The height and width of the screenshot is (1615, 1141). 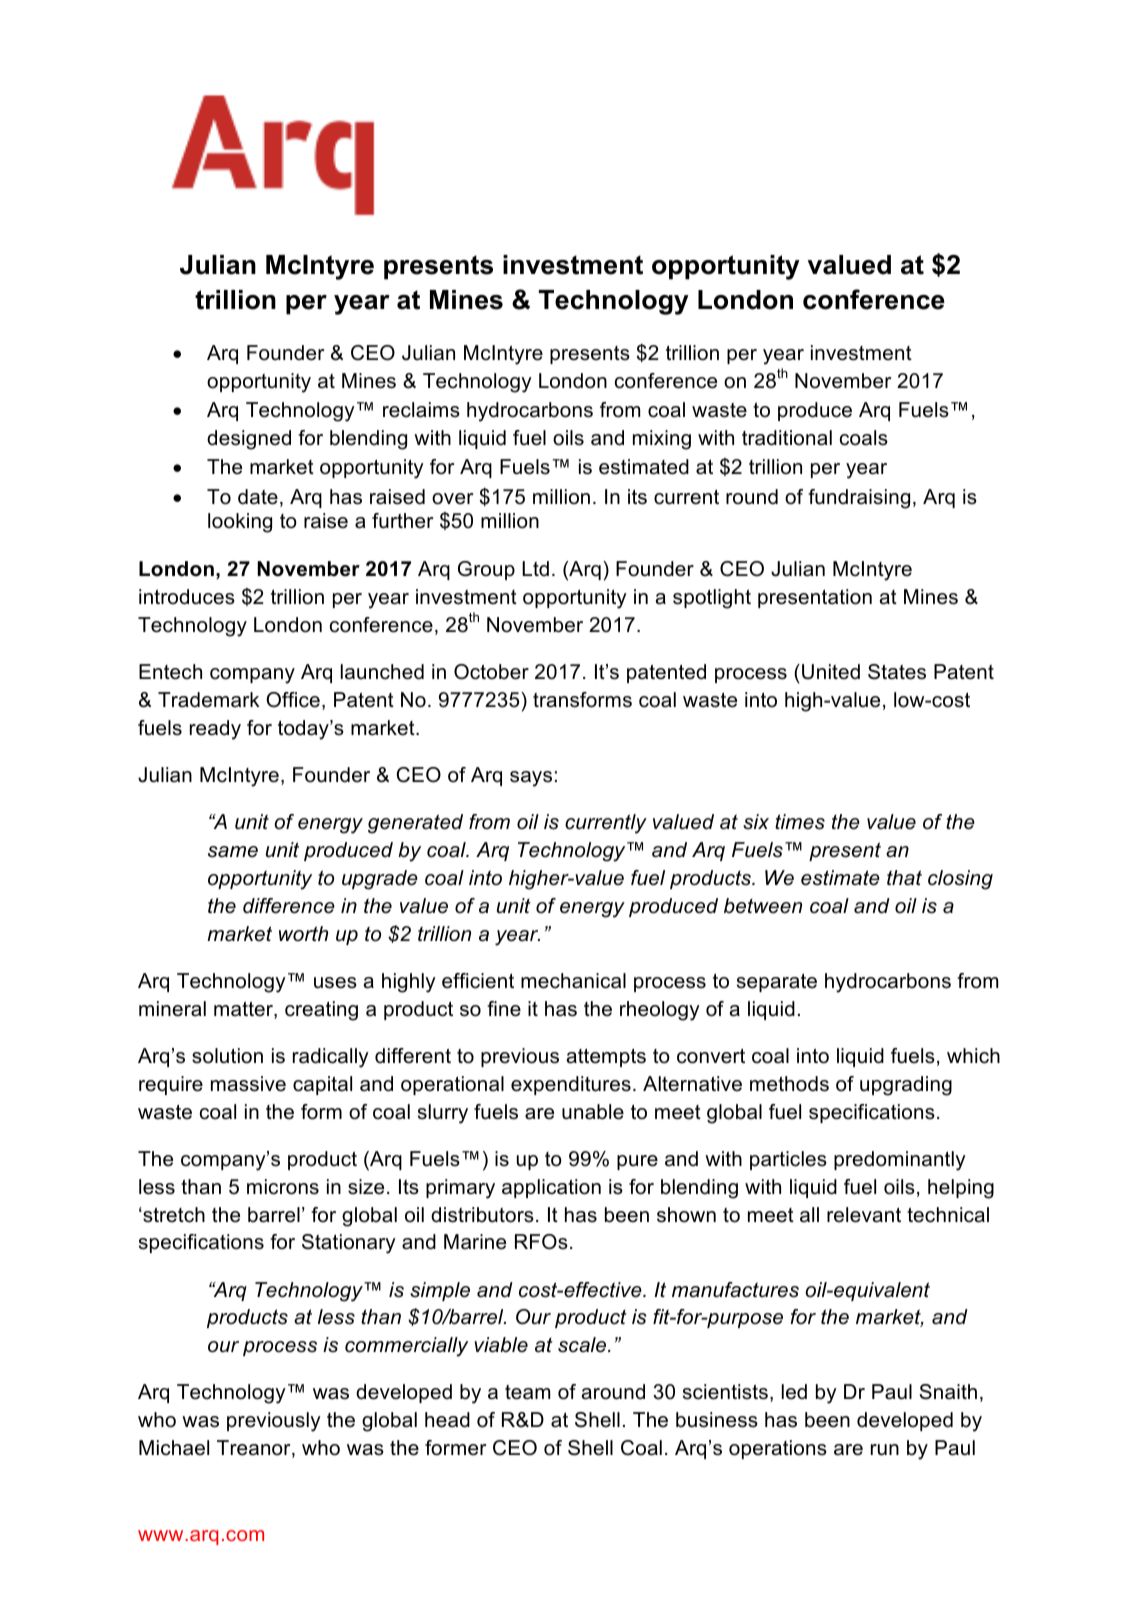 What do you see at coordinates (527, 1392) in the screenshot?
I see `team` at bounding box center [527, 1392].
